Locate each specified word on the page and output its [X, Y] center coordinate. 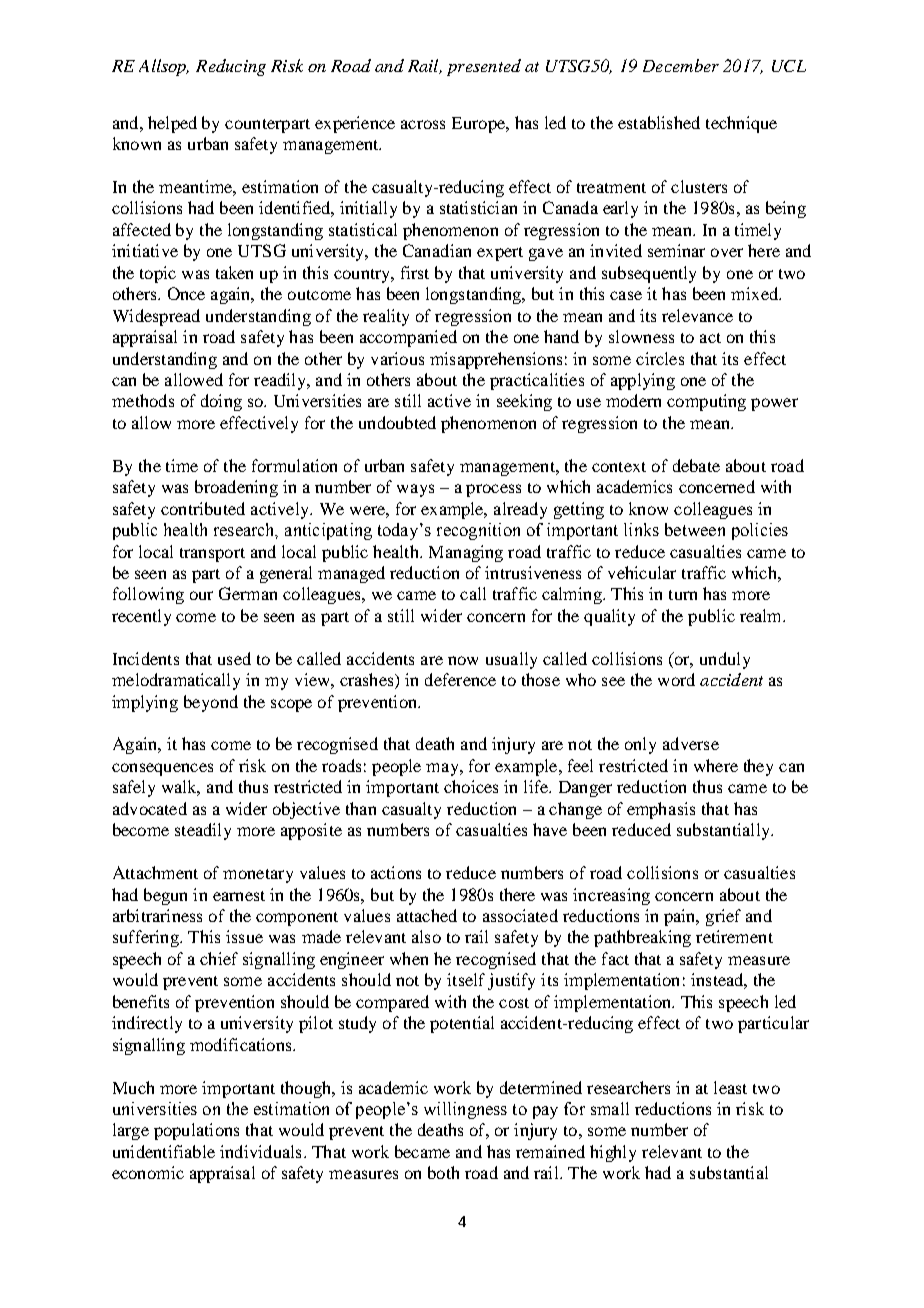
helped [172, 124]
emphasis [661, 810]
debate [696, 465]
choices [471, 786]
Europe [479, 125]
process [493, 490]
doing [221, 402]
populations [196, 1131]
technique [741, 124]
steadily [203, 831]
